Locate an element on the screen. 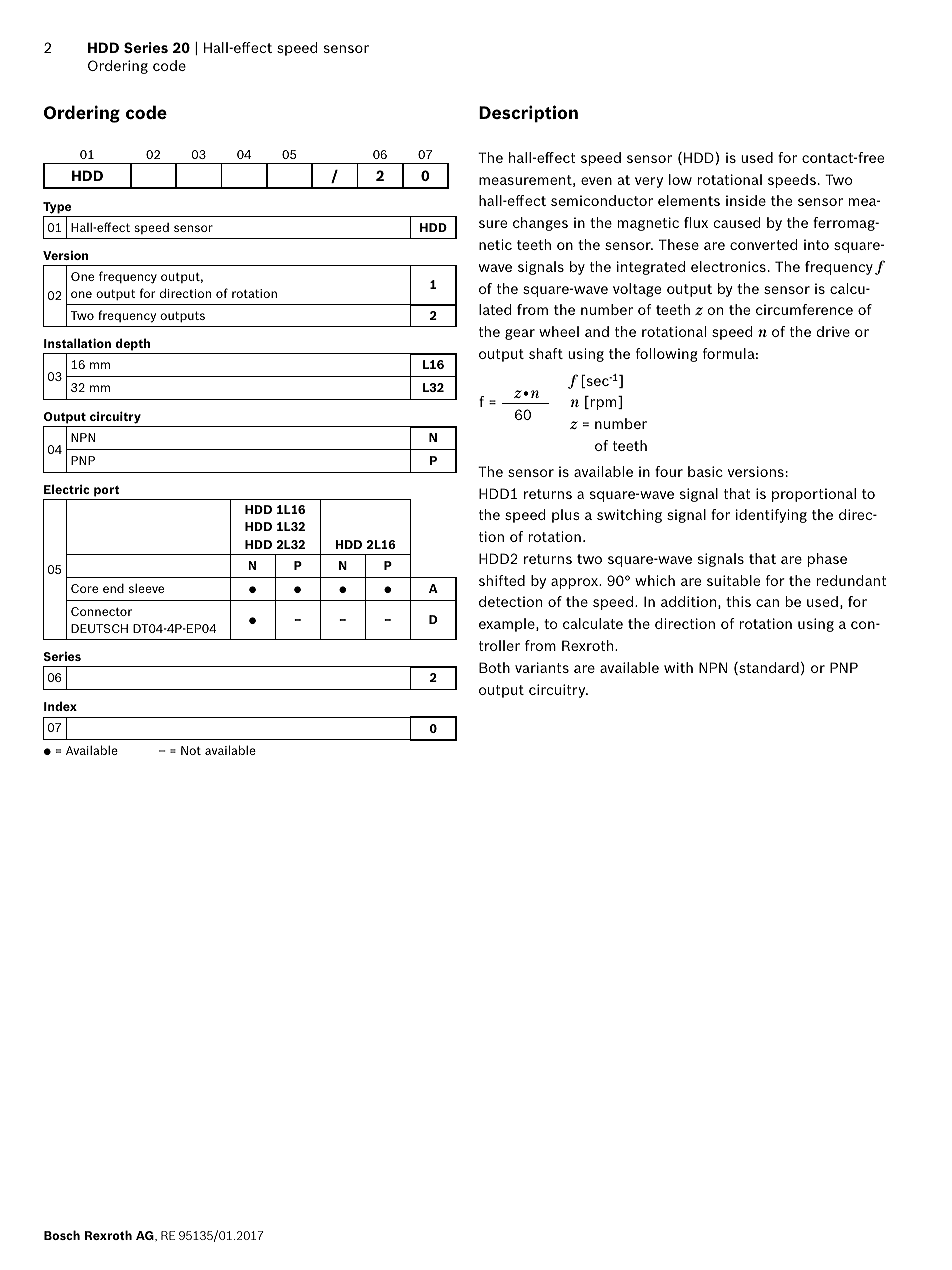 The image size is (952, 1270). variants is located at coordinates (542, 667).
